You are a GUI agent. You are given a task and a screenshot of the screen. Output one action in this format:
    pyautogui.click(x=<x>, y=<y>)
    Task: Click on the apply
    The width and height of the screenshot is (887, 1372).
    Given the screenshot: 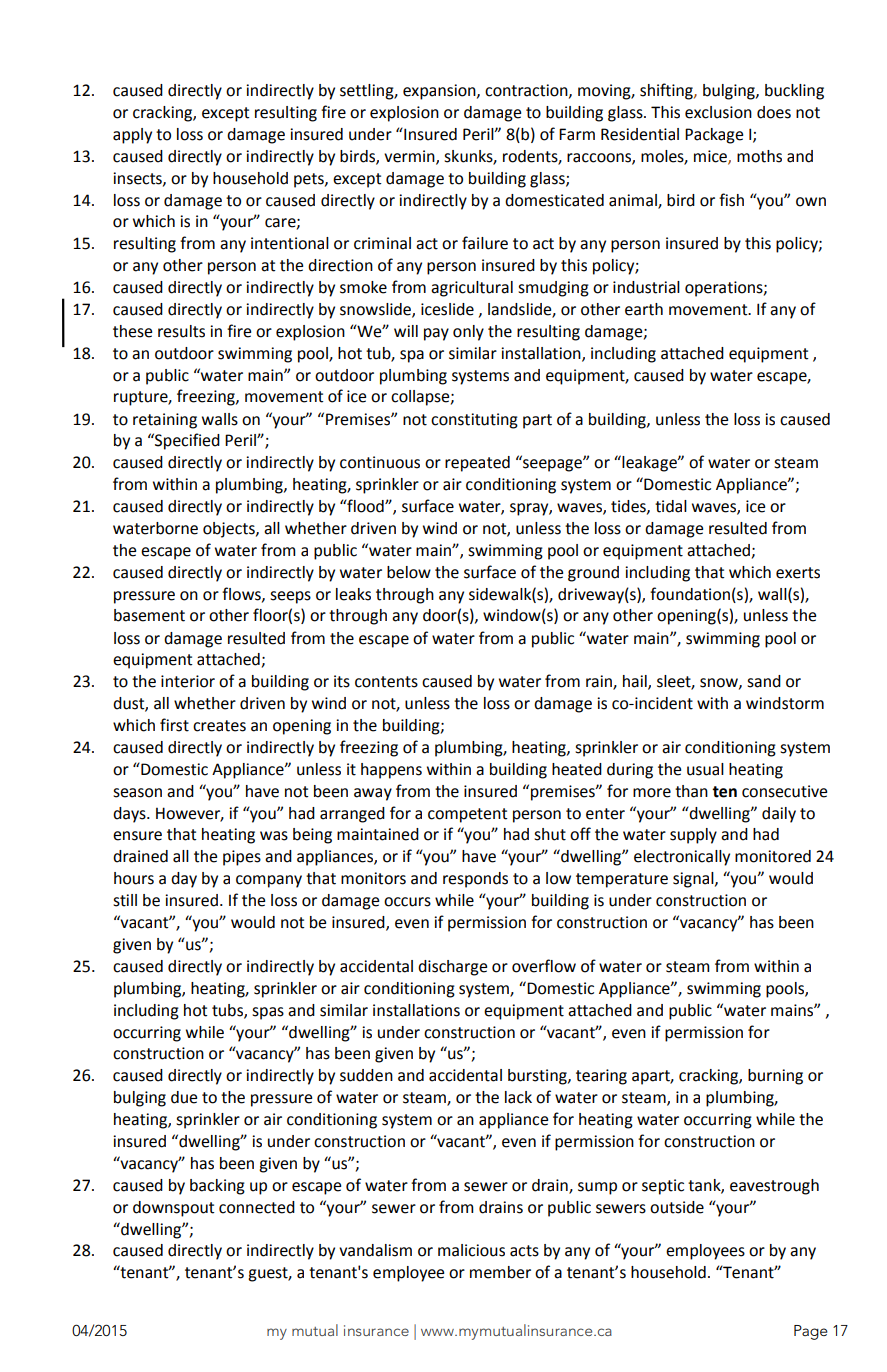 What is the action you would take?
    pyautogui.click(x=132, y=136)
